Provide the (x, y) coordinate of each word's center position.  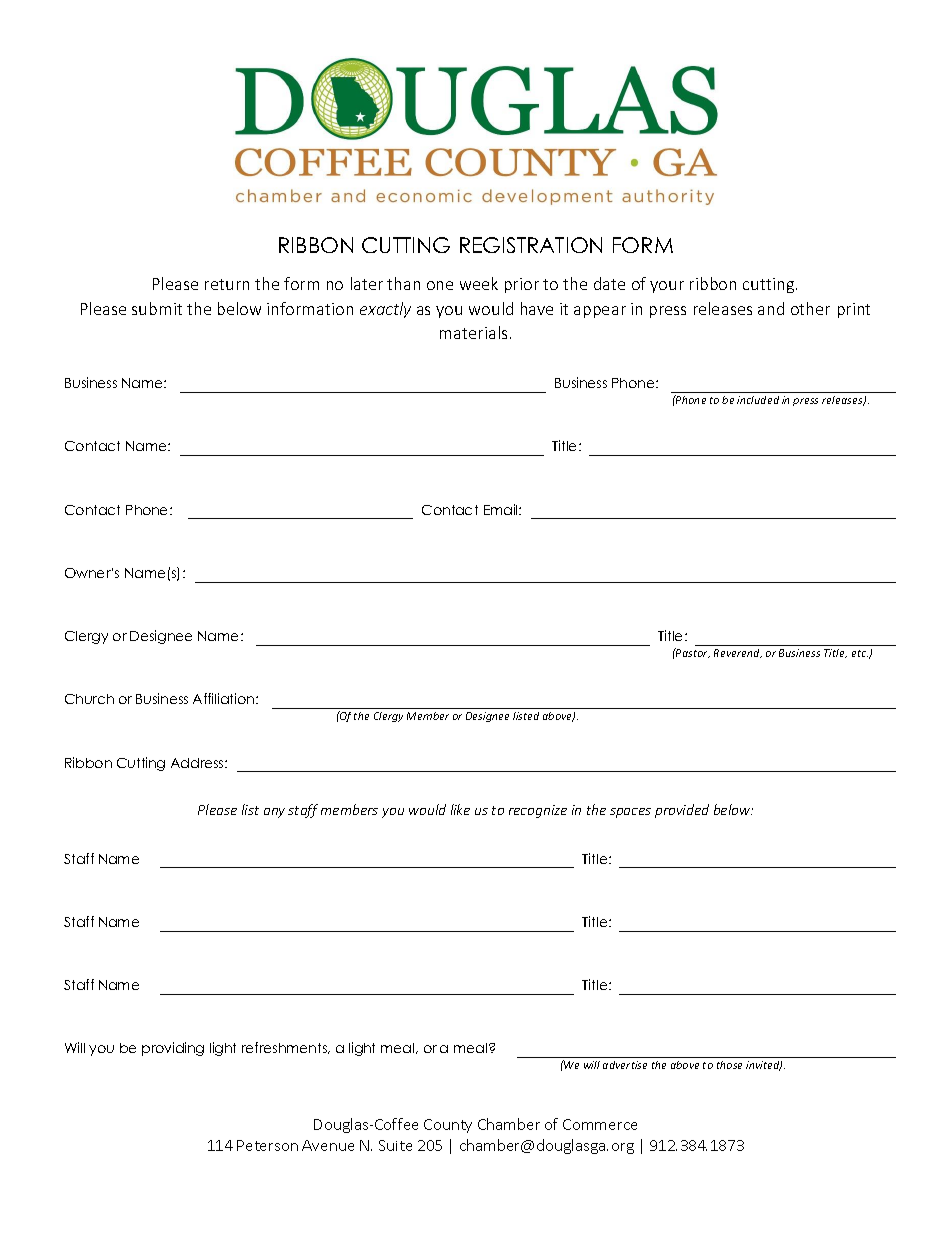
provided (682, 811)
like (460, 809)
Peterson (267, 1145)
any (274, 813)
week (479, 283)
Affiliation (225, 698)
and (771, 308)
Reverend (738, 653)
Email (502, 509)
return (227, 284)
